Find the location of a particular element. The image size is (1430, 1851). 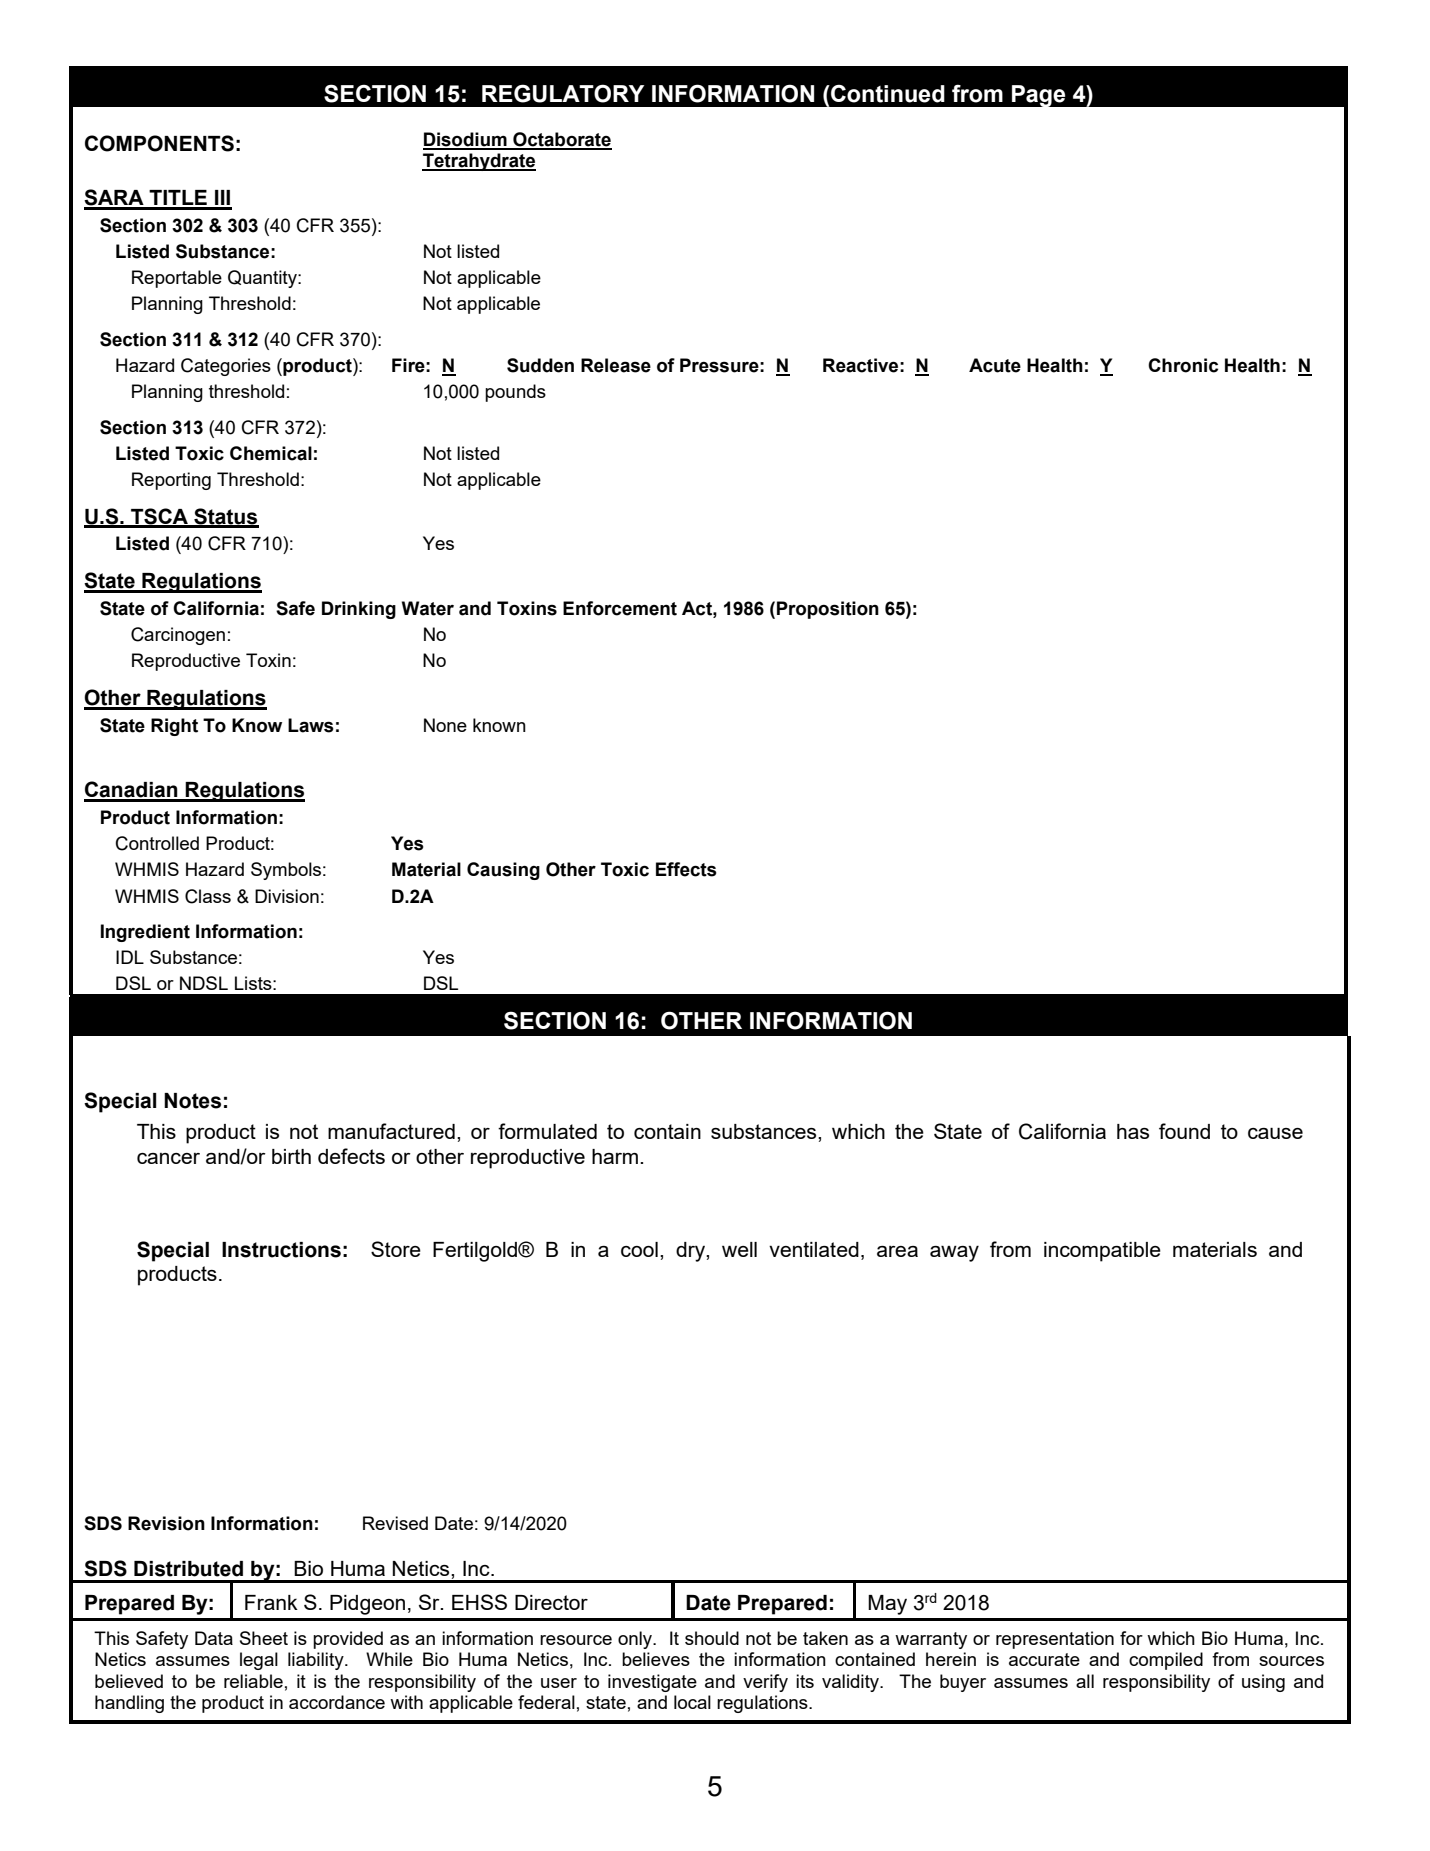

legal is located at coordinates (259, 1661).
